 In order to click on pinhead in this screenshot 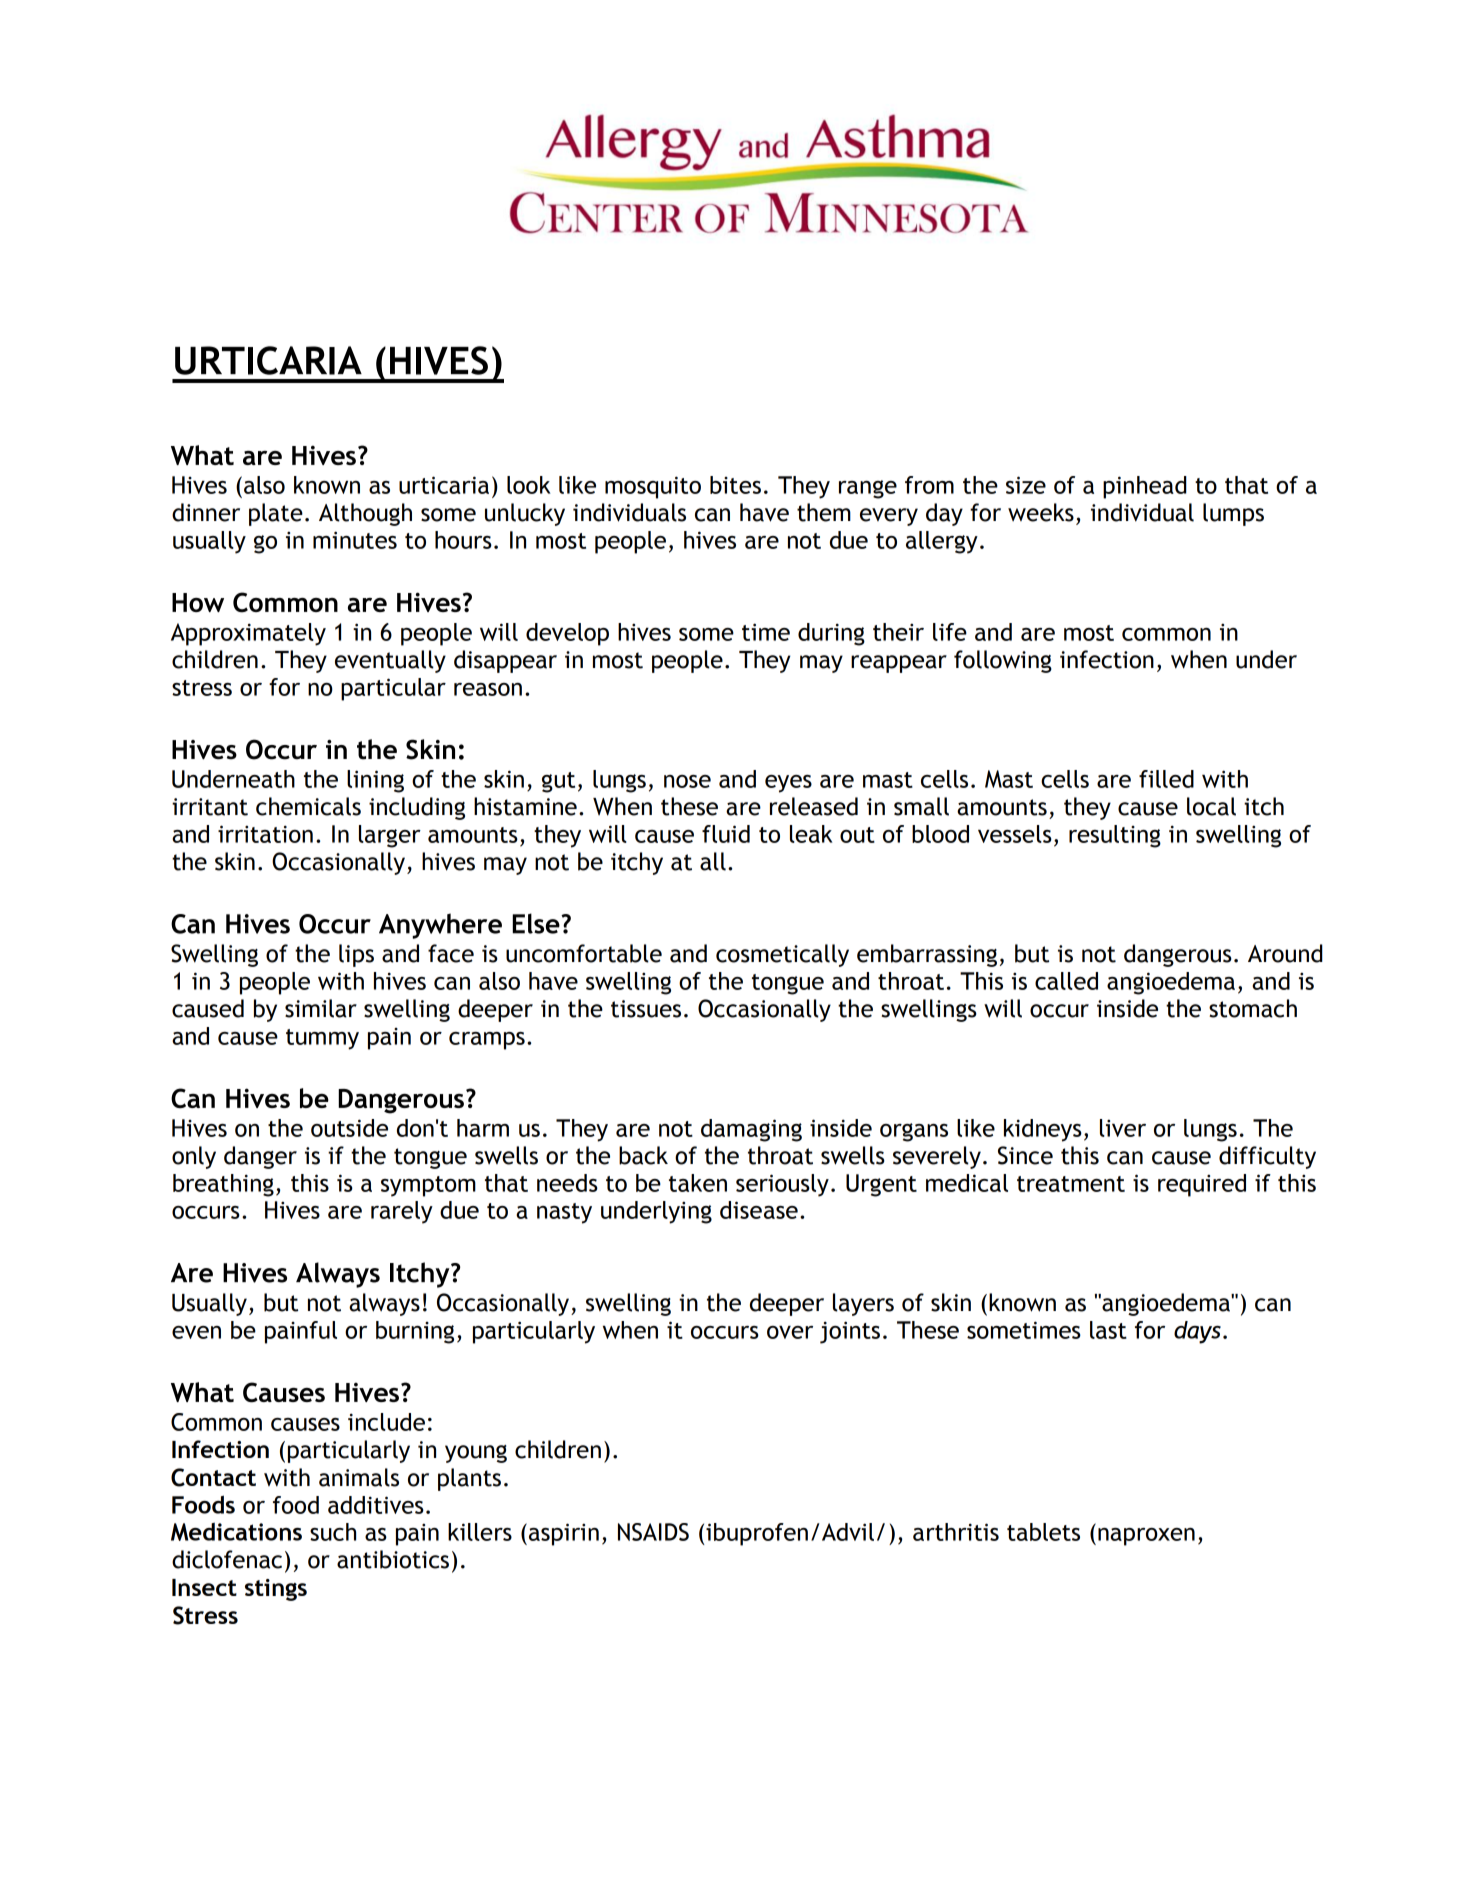, I will do `click(1145, 487)`.
